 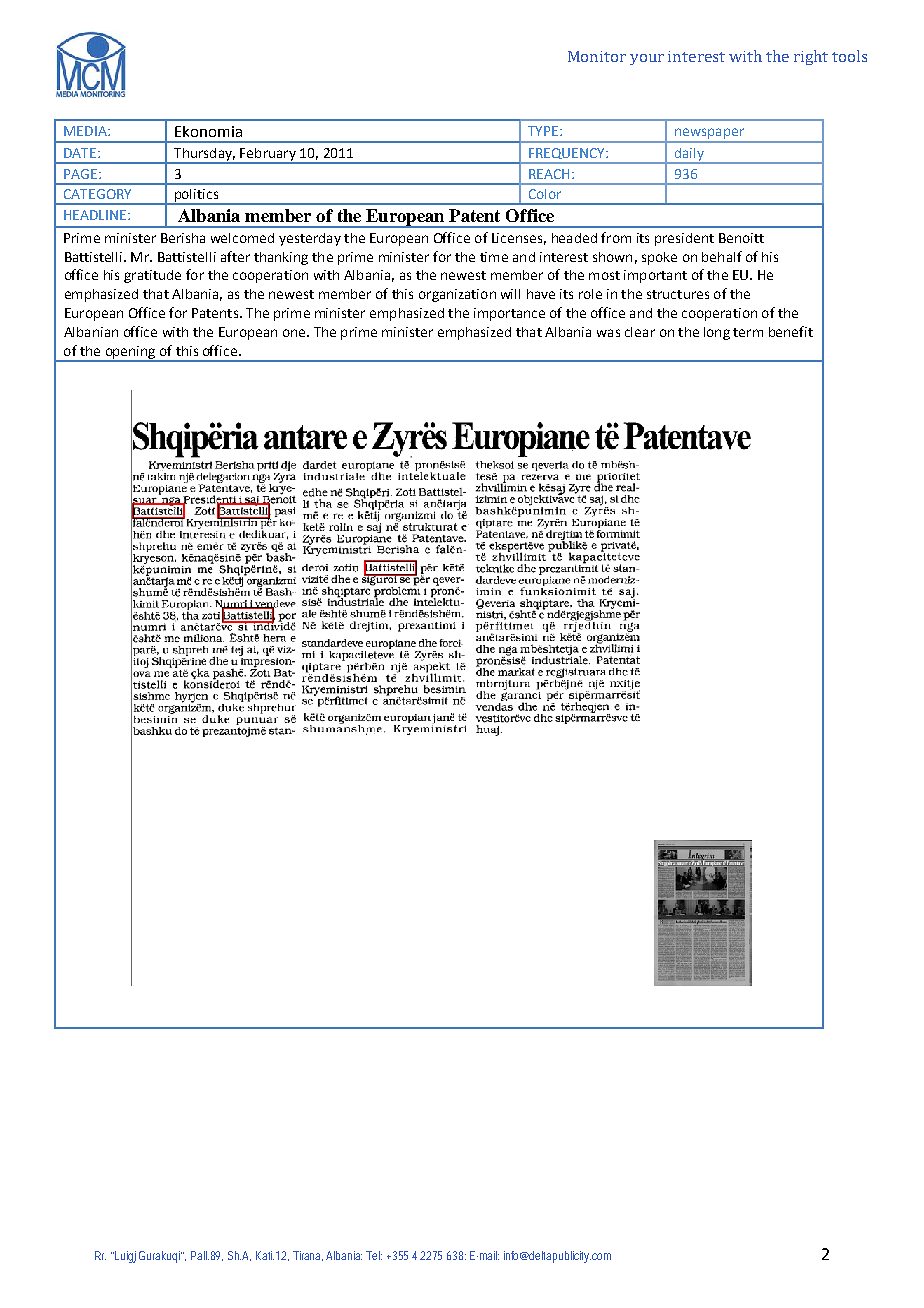 I want to click on long, so click(x=717, y=333).
